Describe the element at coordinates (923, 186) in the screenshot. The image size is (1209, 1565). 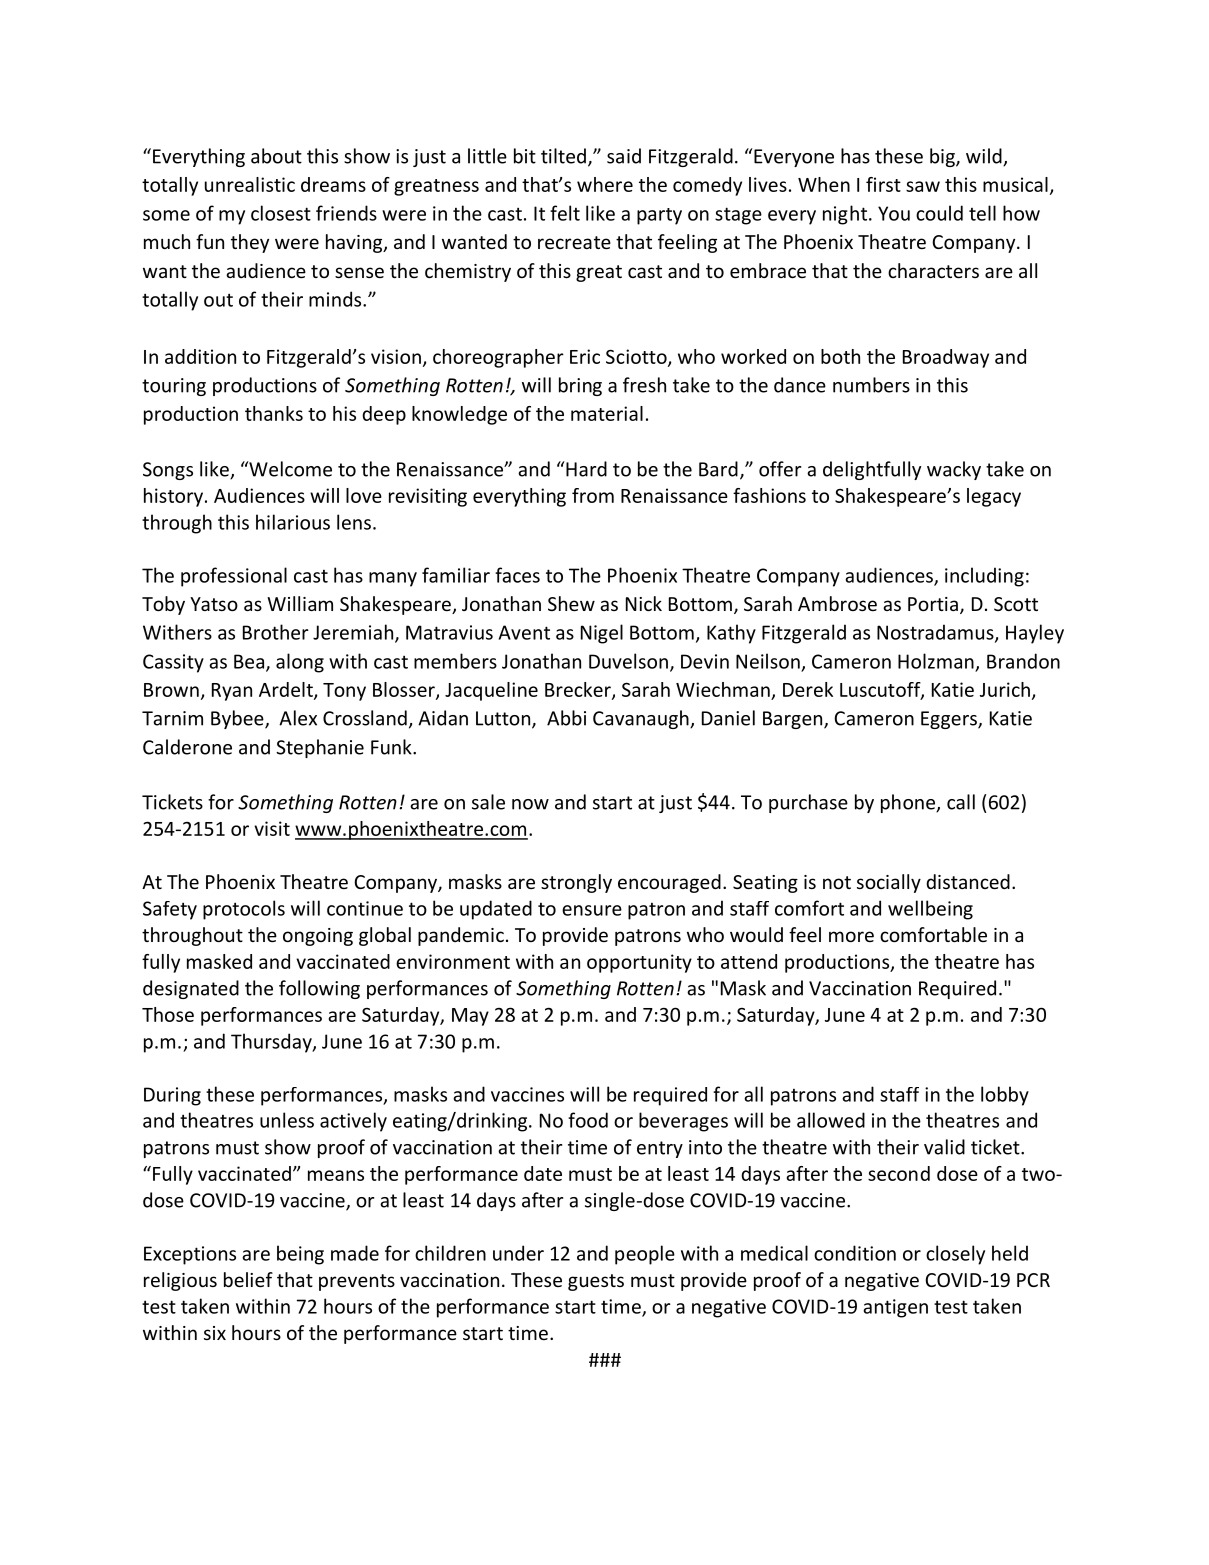
I see `saw` at that location.
